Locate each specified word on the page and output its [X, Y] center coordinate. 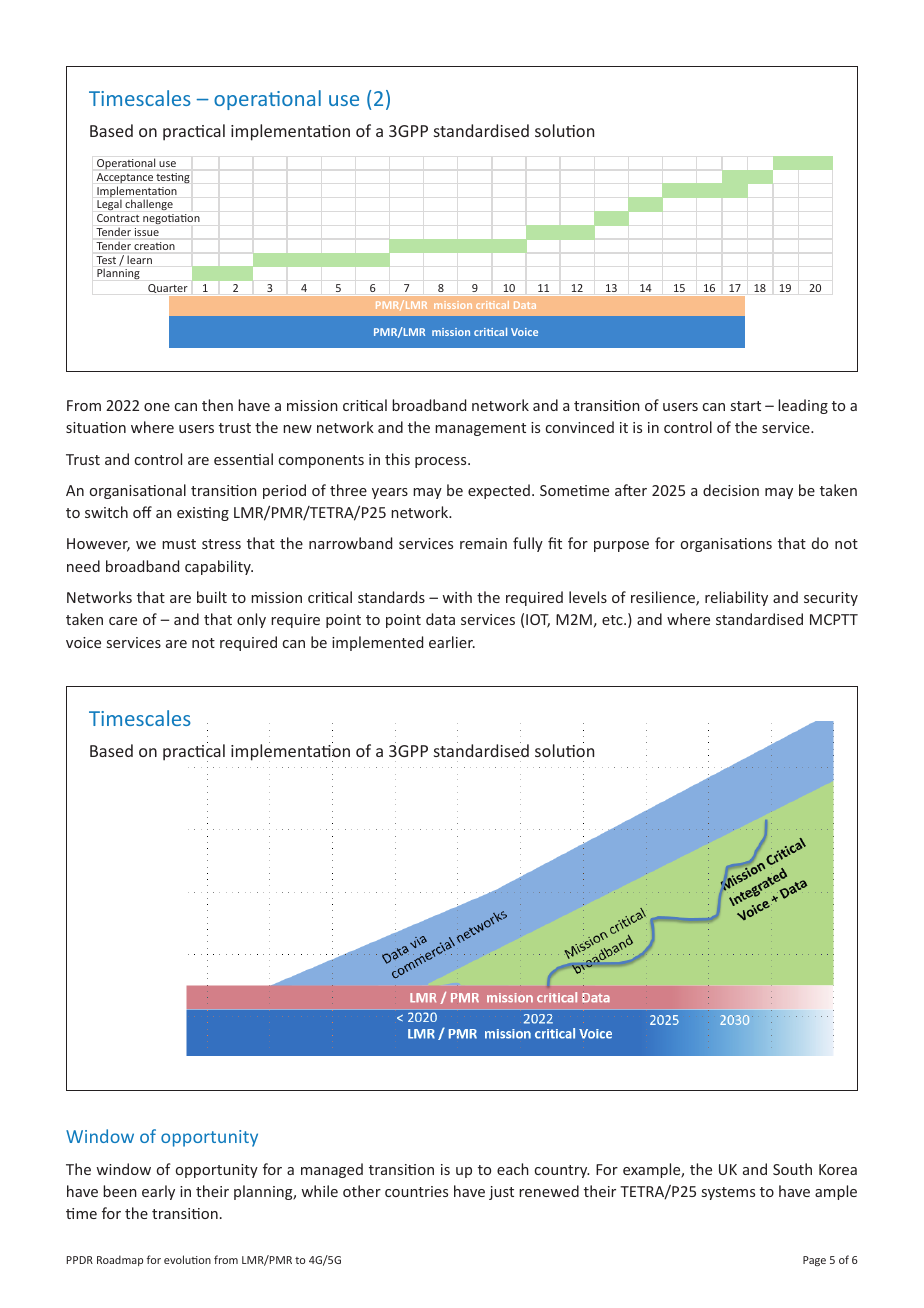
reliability [736, 598]
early [158, 1192]
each [513, 1169]
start [746, 406]
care [123, 621]
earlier [452, 642]
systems [728, 1193]
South [792, 1169]
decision [731, 490]
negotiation [171, 219]
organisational [138, 491]
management [480, 429]
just [501, 1193]
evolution [187, 1259]
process [442, 462]
